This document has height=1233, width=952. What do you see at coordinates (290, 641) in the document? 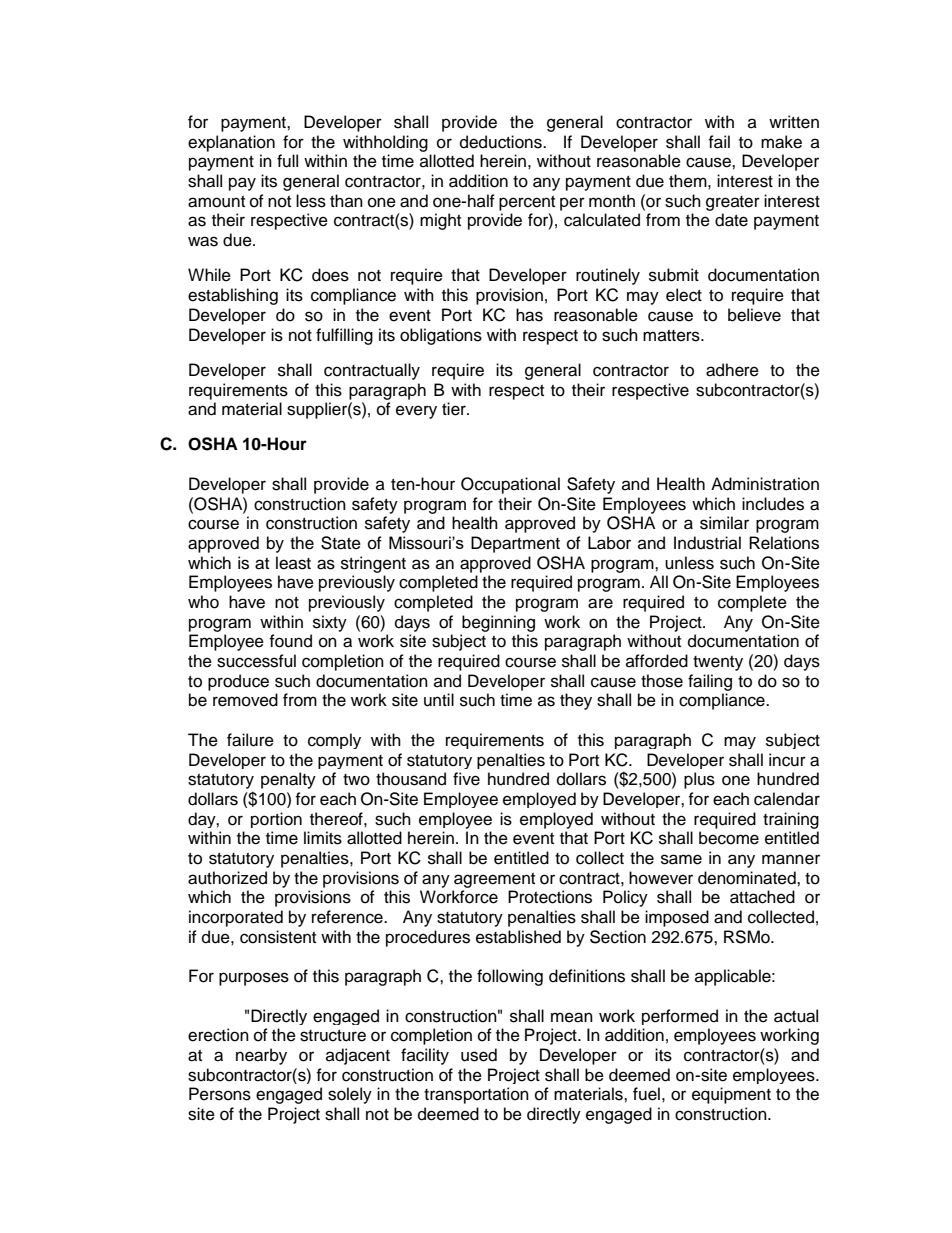
I see `found` at bounding box center [290, 641].
